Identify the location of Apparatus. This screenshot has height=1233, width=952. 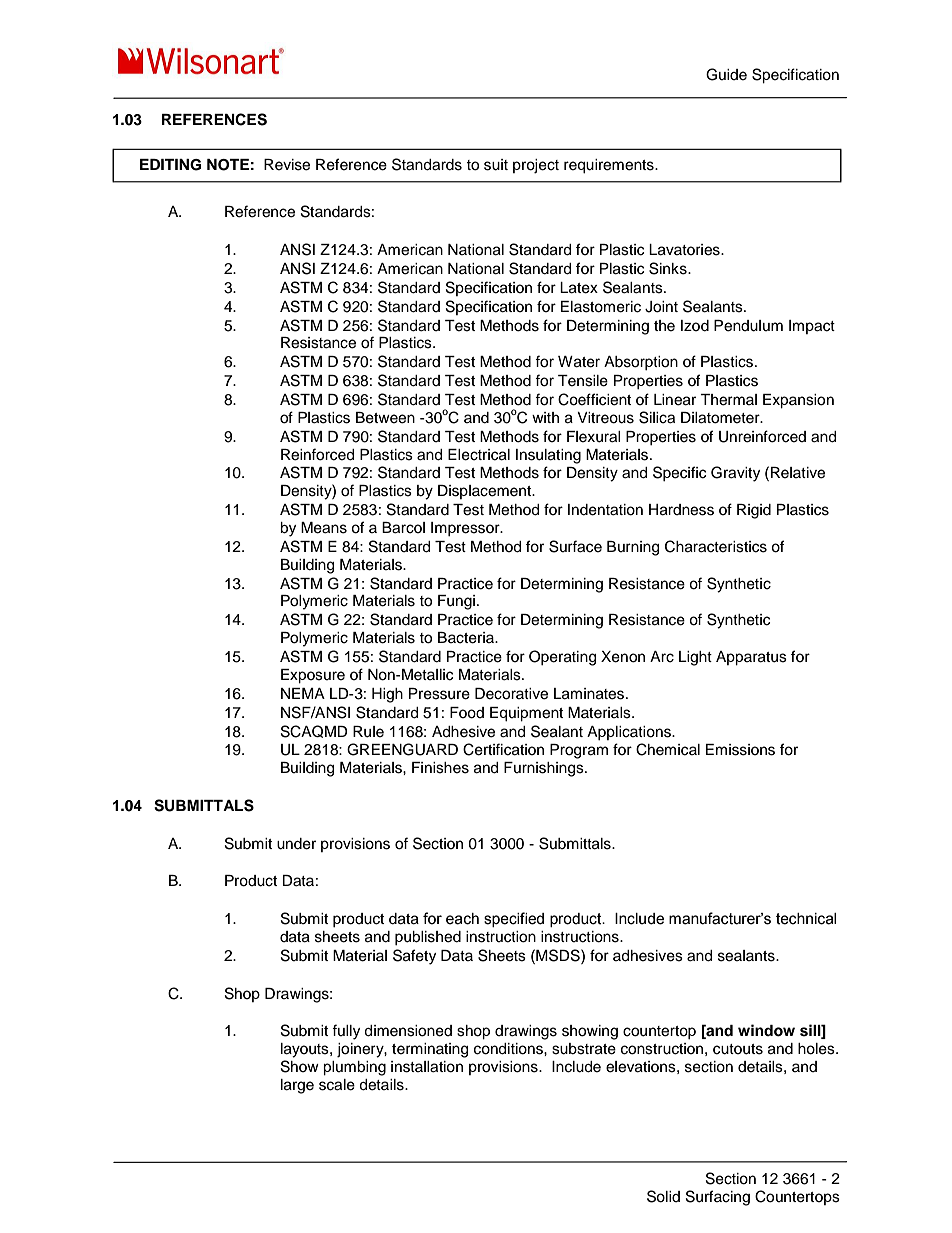
(751, 658).
